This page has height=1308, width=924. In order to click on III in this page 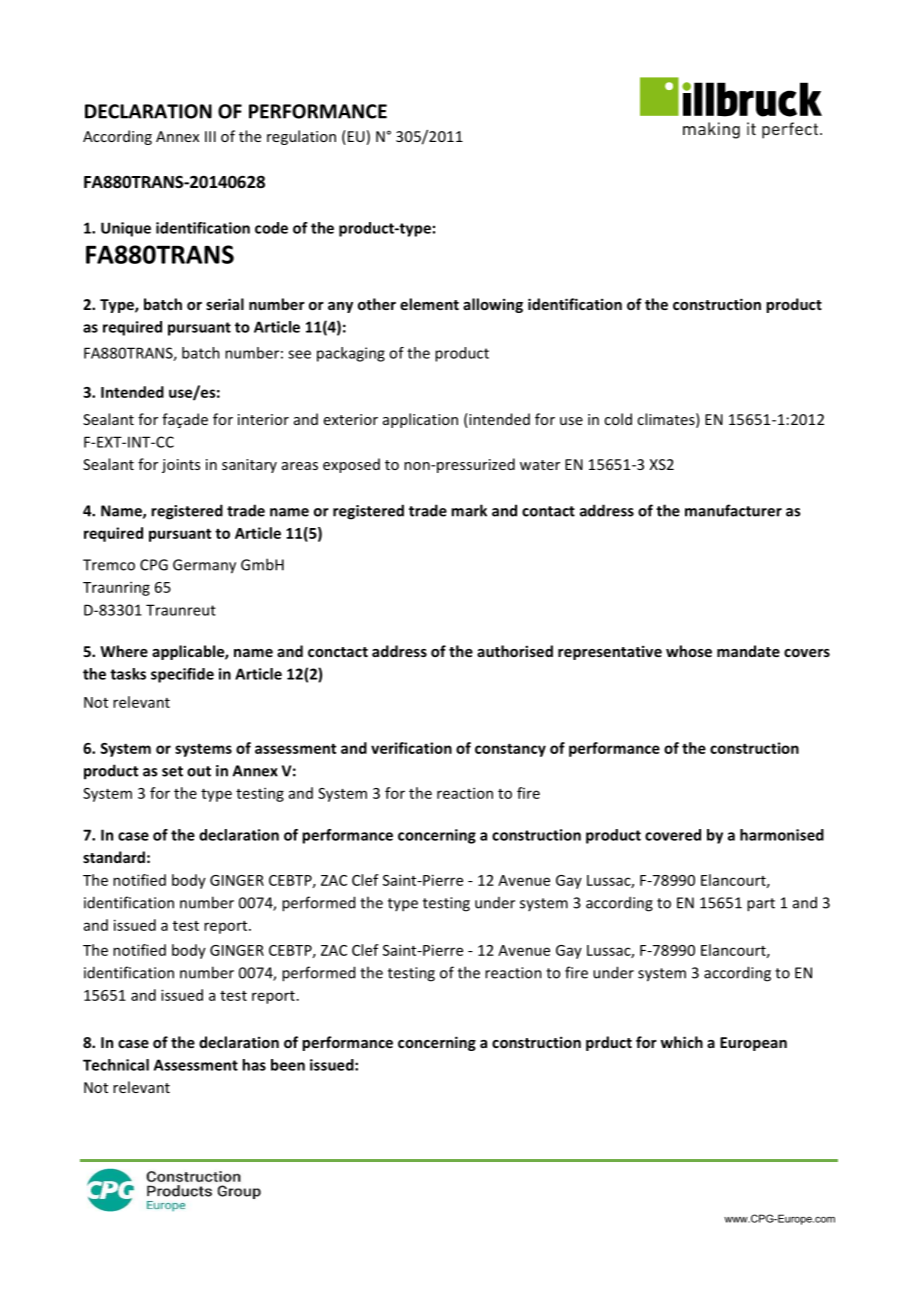, I will do `click(210, 136)`.
